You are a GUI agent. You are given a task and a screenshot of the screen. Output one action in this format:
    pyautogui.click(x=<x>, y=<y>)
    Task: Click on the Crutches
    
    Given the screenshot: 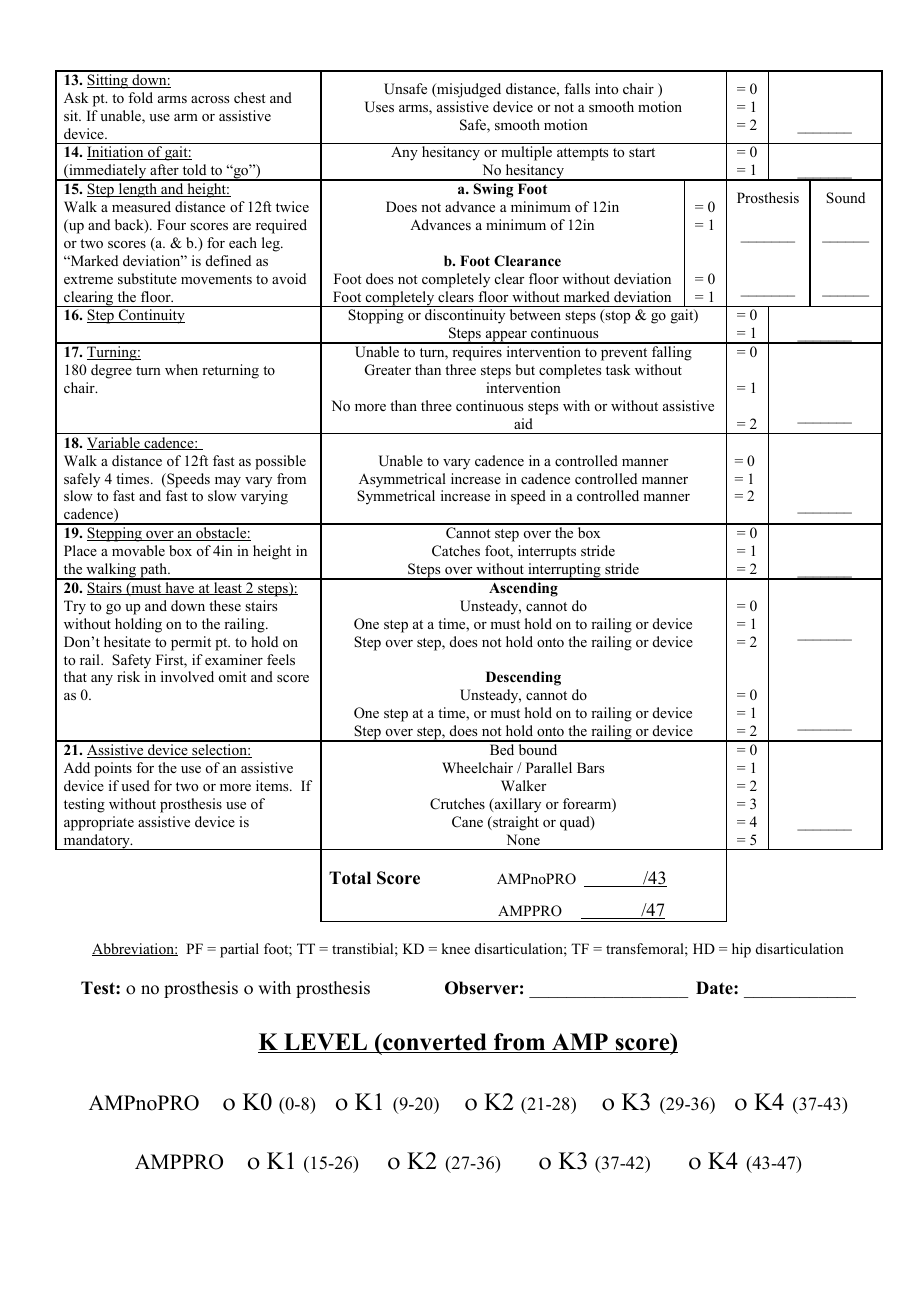 What is the action you would take?
    pyautogui.click(x=457, y=804)
